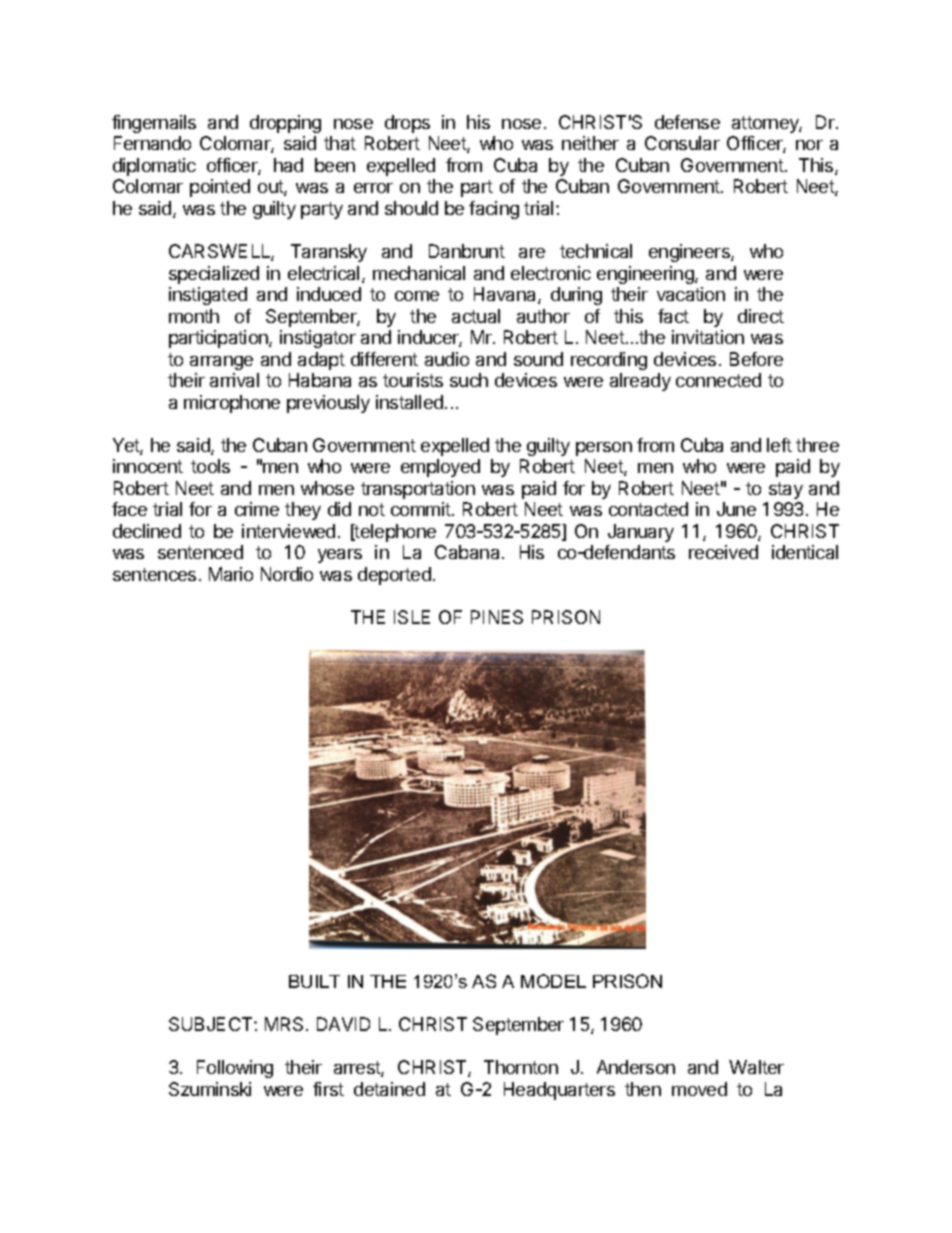 The image size is (952, 1233). Describe the element at coordinates (553, 981) in the screenshot. I see `MODEL` at that location.
